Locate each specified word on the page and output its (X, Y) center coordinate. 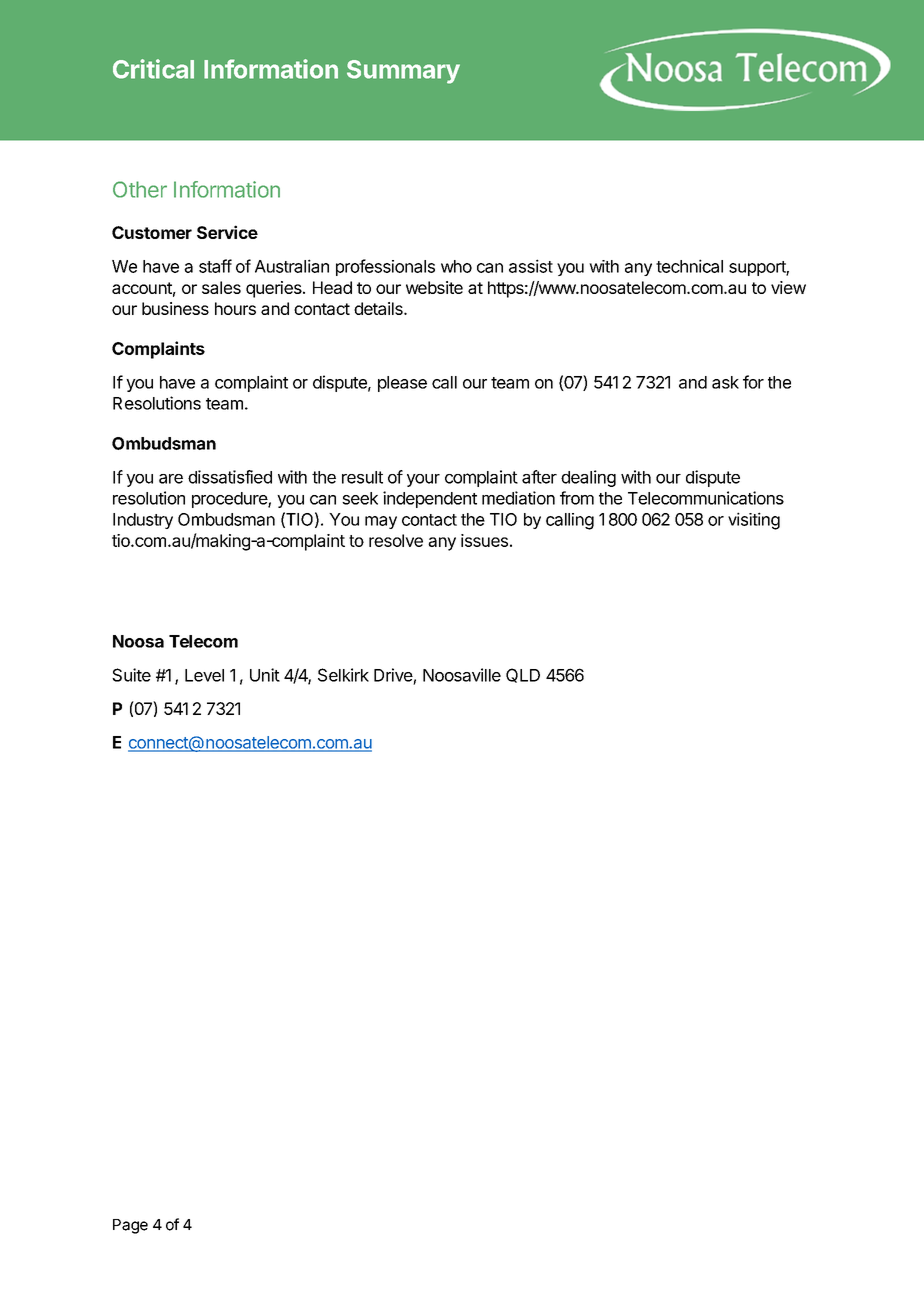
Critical (153, 69)
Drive (393, 675)
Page (130, 1226)
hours (235, 308)
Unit (265, 675)
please (402, 384)
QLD (523, 675)
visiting (754, 521)
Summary (403, 72)
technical (689, 266)
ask (725, 382)
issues (484, 540)
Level (204, 675)
